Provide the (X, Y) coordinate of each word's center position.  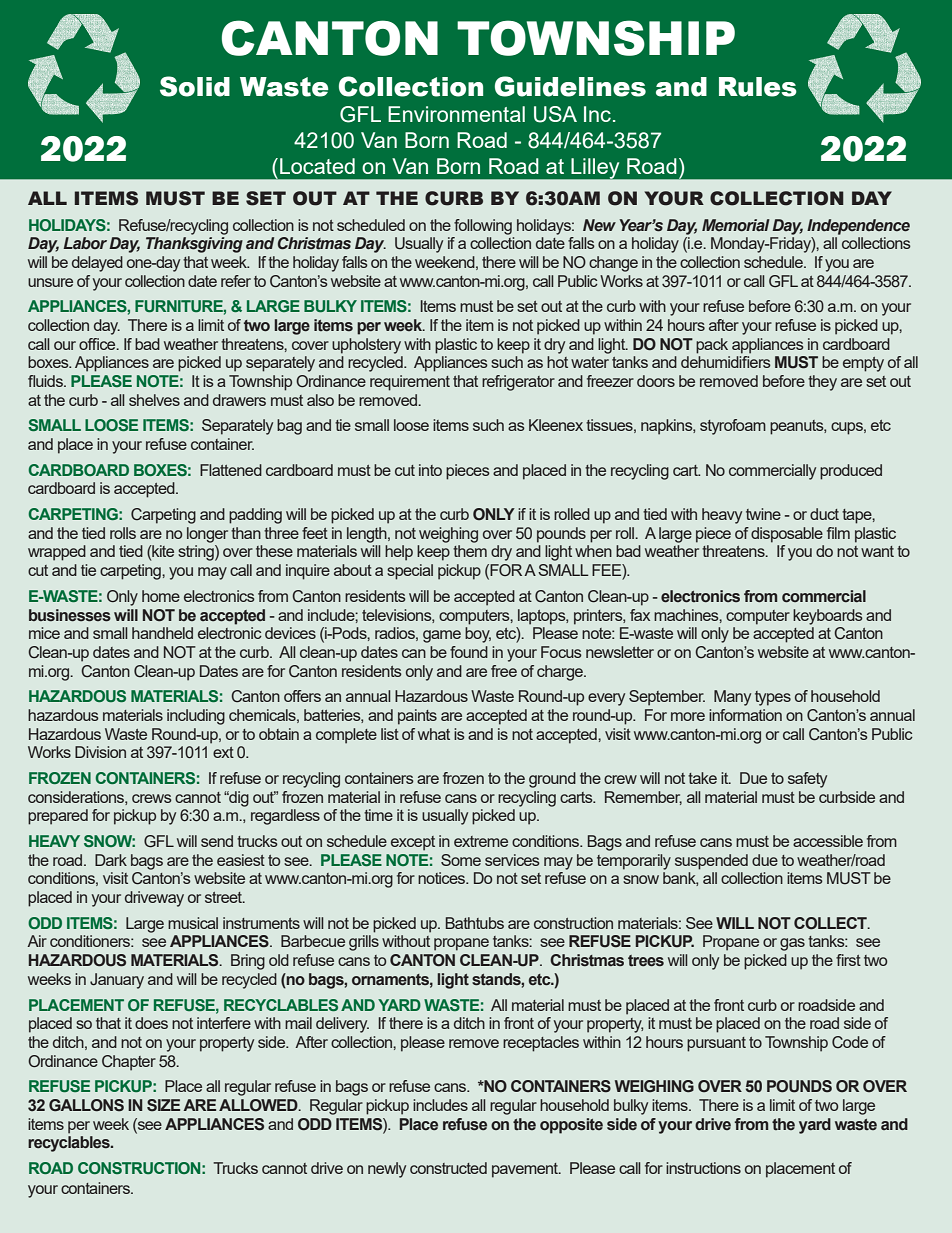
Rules (758, 87)
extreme (481, 841)
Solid (195, 86)
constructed (448, 1168)
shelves (154, 400)
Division (100, 752)
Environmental (456, 114)
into (430, 470)
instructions (703, 1168)
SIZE (163, 1105)
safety (807, 780)
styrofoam (733, 427)
